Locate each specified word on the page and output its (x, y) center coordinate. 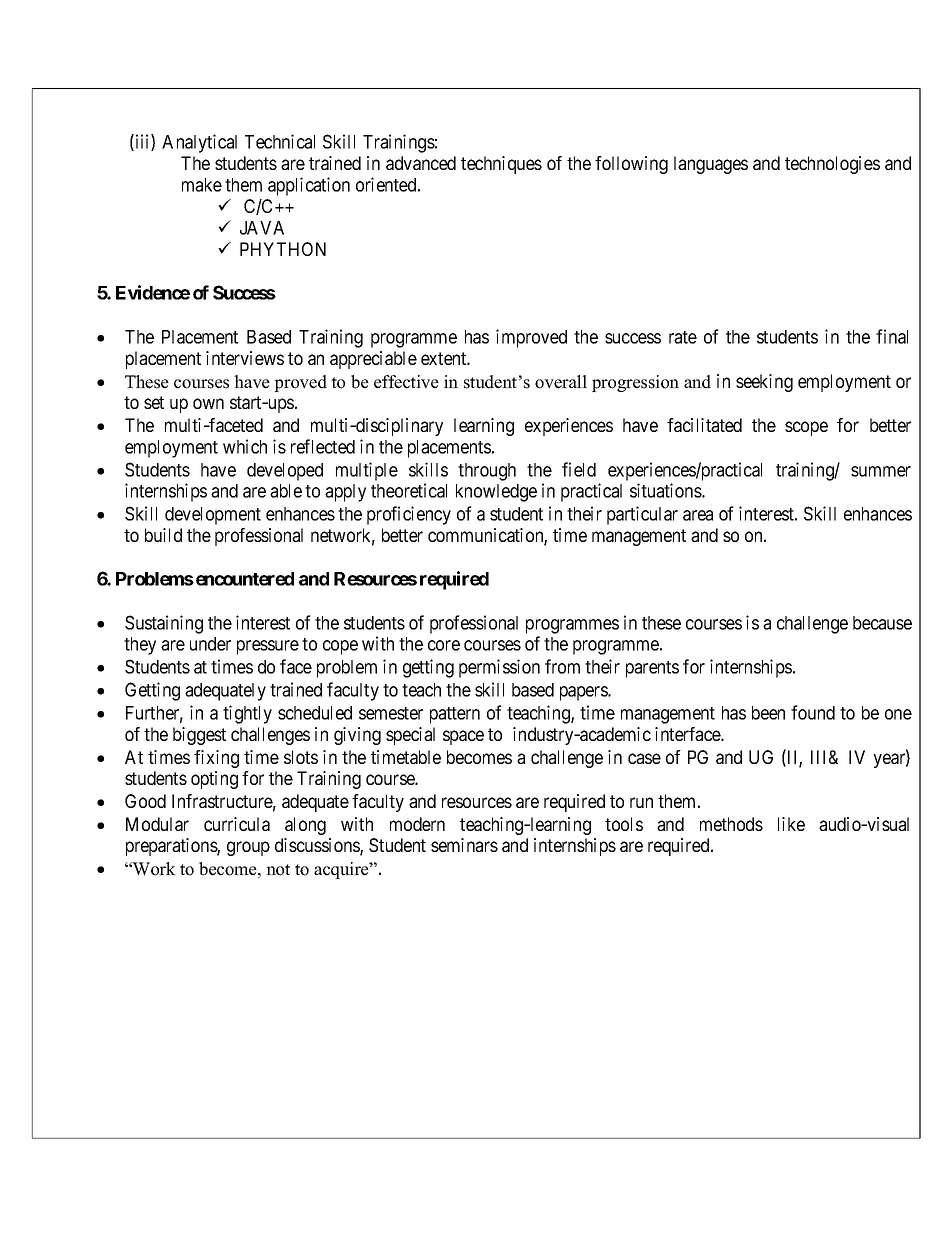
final (892, 336)
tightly (247, 714)
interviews (245, 358)
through (487, 472)
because (882, 623)
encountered (245, 579)
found (813, 712)
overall (561, 382)
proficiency (409, 515)
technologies (832, 165)
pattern (455, 715)
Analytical (199, 143)
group (248, 848)
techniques (501, 165)
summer (881, 471)
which (245, 446)
